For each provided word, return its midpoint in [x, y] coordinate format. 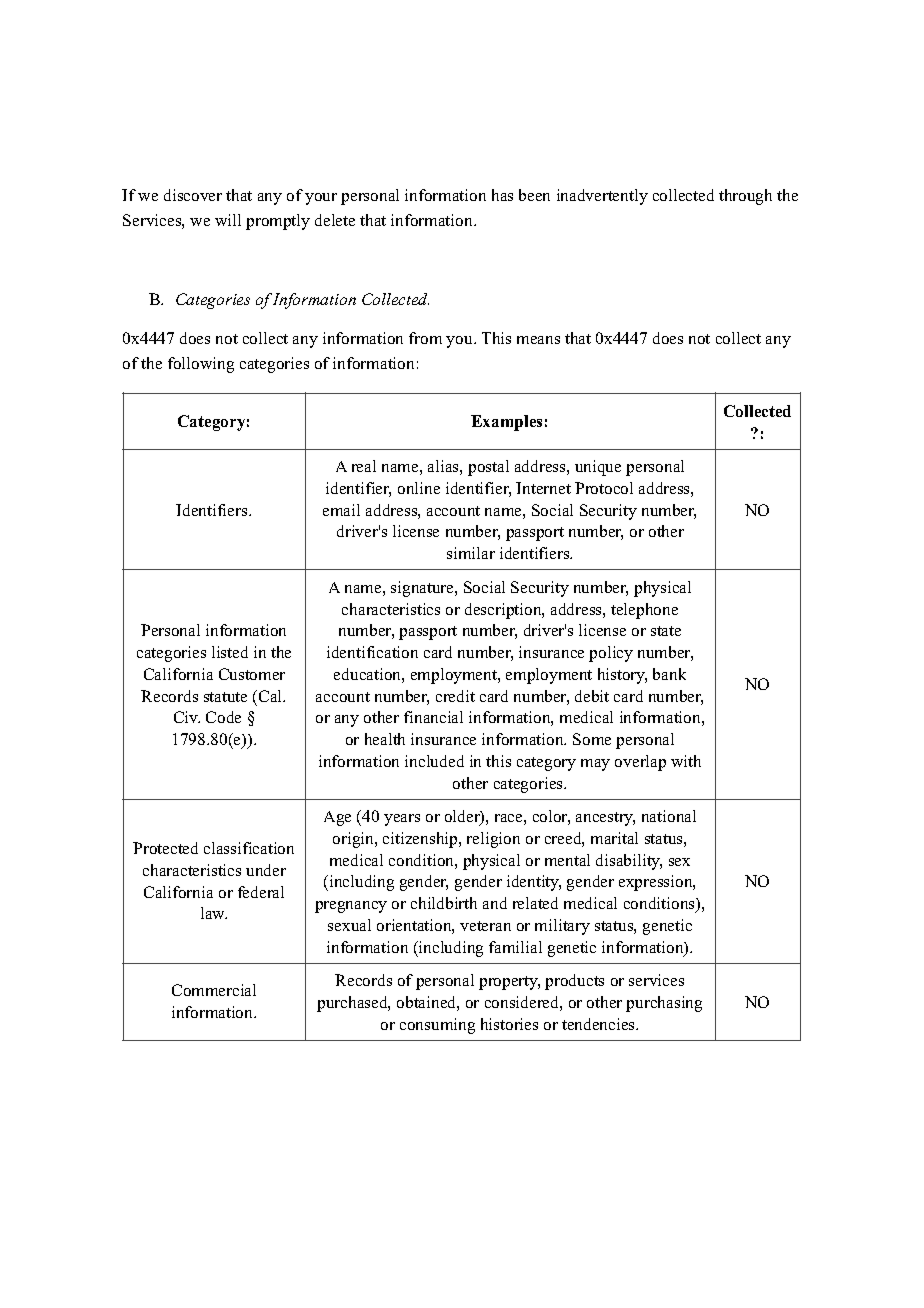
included [434, 761]
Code [223, 717]
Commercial [214, 990]
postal [488, 468]
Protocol [604, 488]
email [341, 510]
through [745, 197]
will [228, 220]
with [686, 761]
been [534, 195]
